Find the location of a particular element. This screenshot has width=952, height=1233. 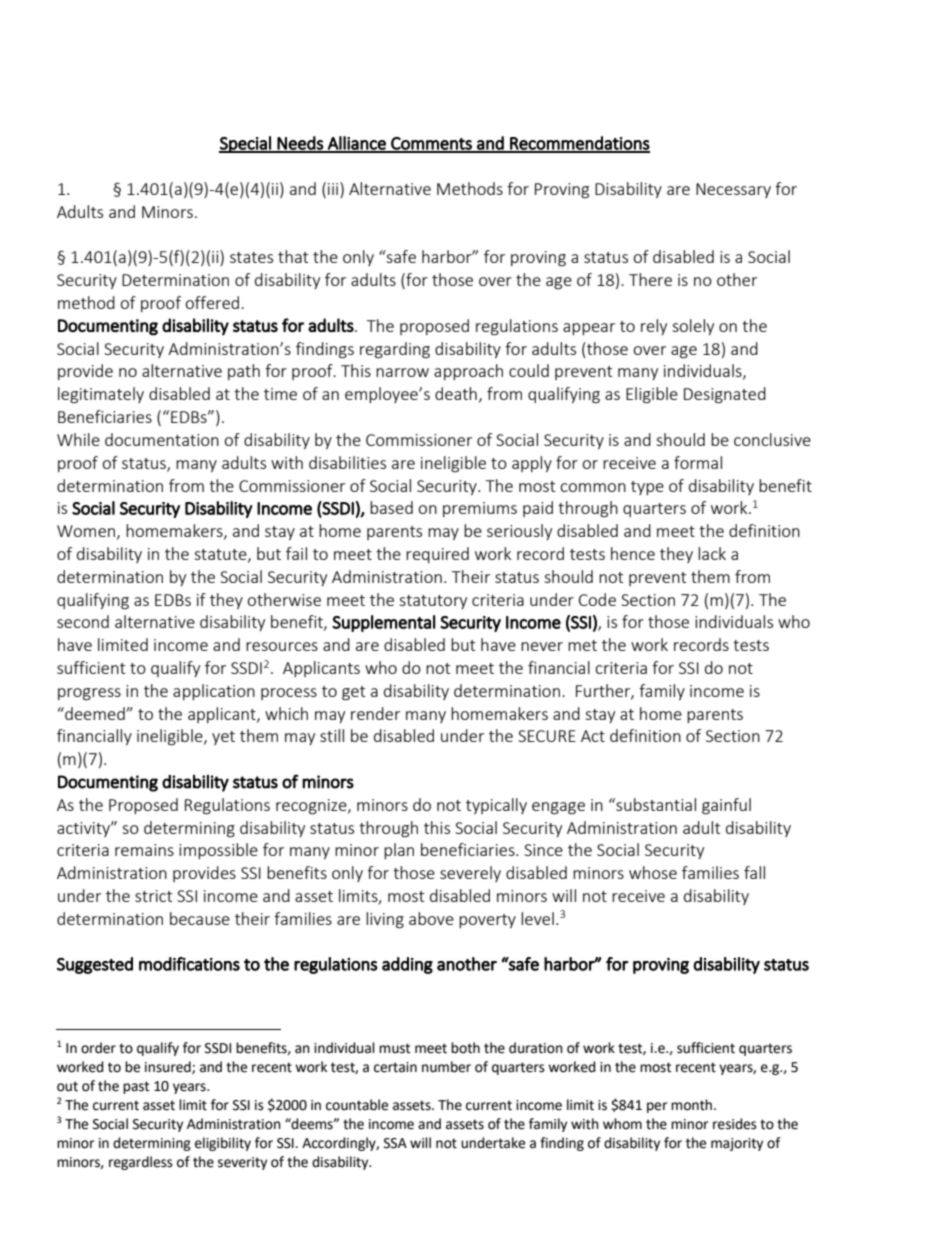

regardless is located at coordinates (141, 1163).
